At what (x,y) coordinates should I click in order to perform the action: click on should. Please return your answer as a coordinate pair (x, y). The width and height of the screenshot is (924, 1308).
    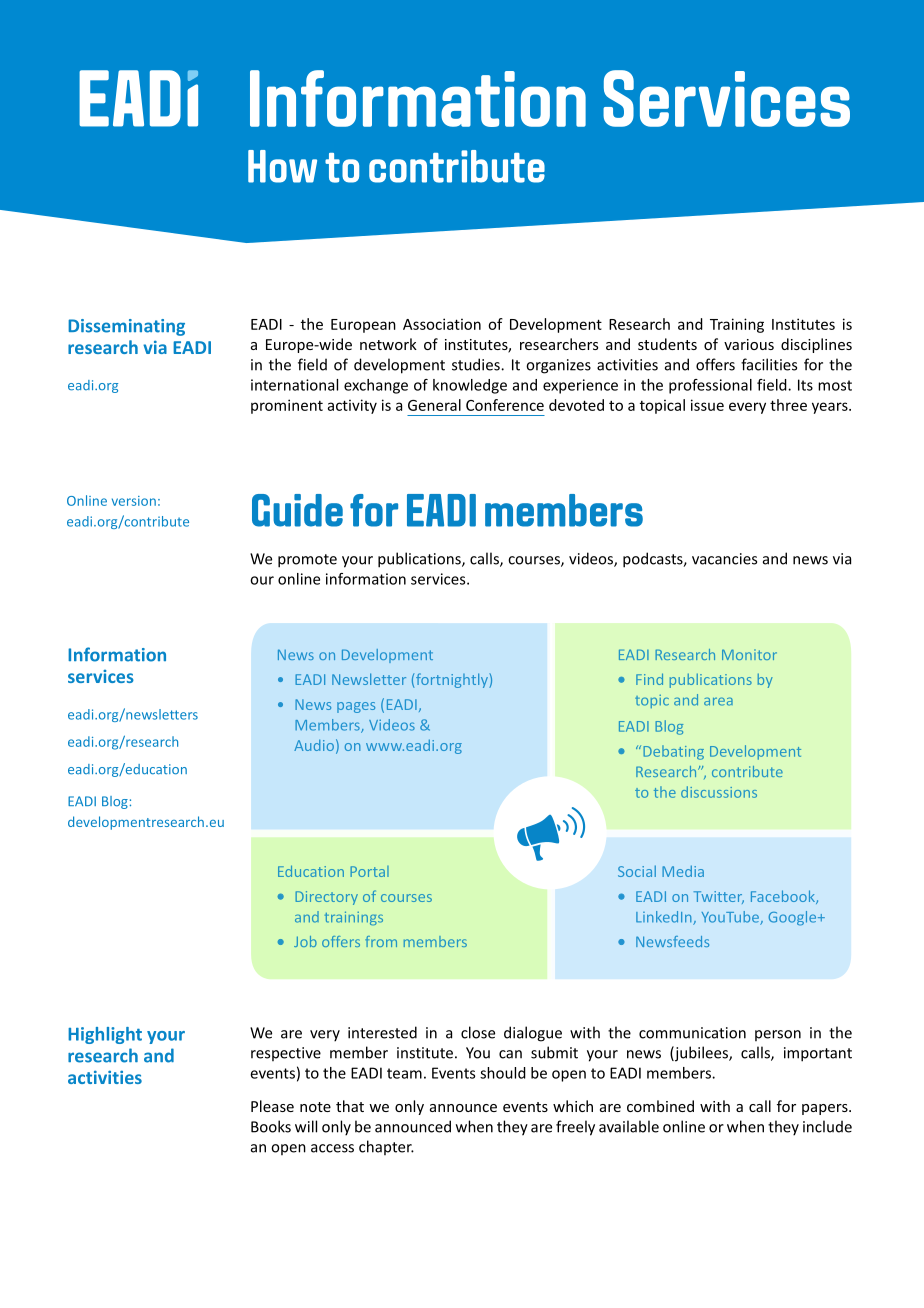
    Looking at the image, I should click on (503, 1073).
